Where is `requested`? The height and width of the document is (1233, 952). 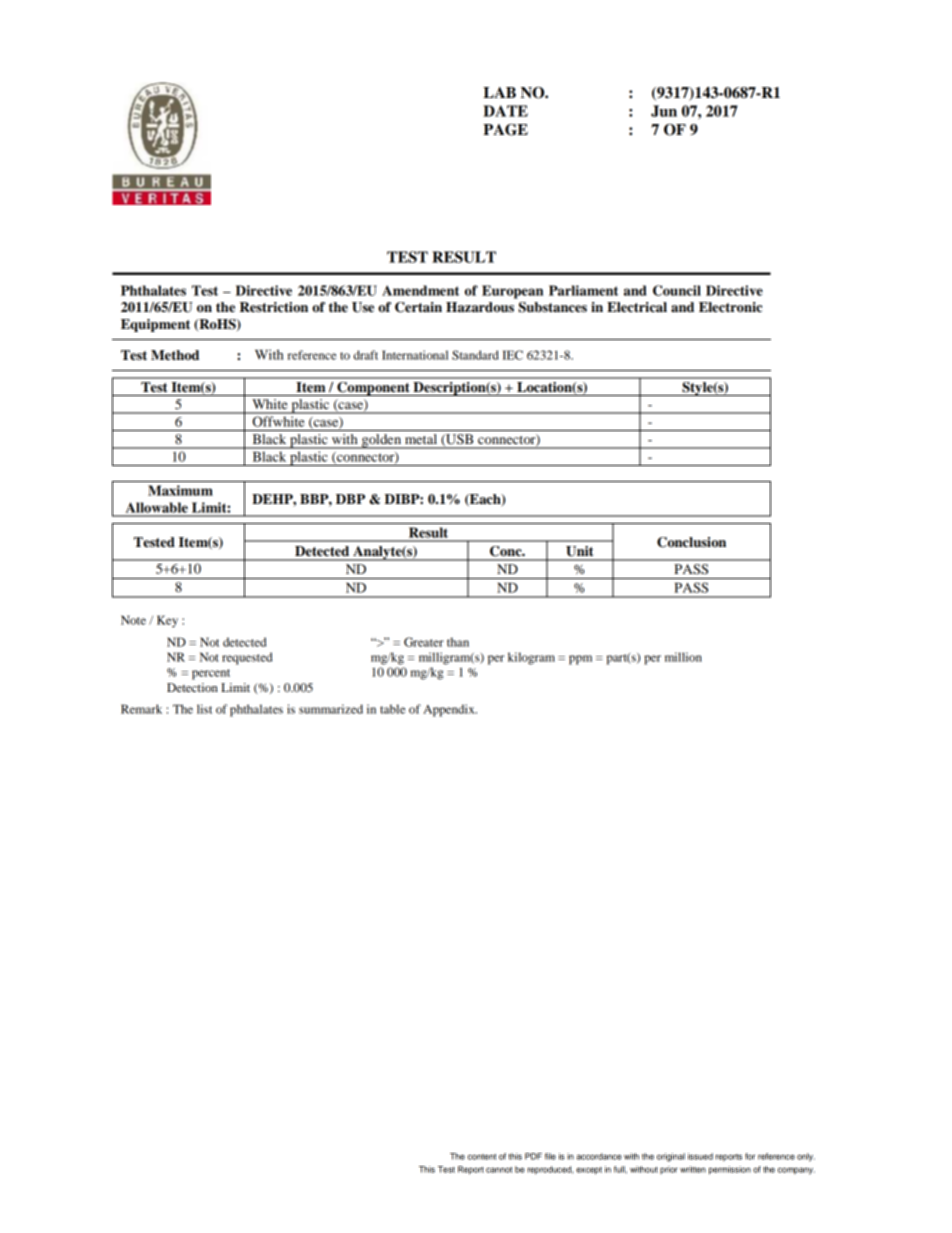
requested is located at coordinates (247, 658).
